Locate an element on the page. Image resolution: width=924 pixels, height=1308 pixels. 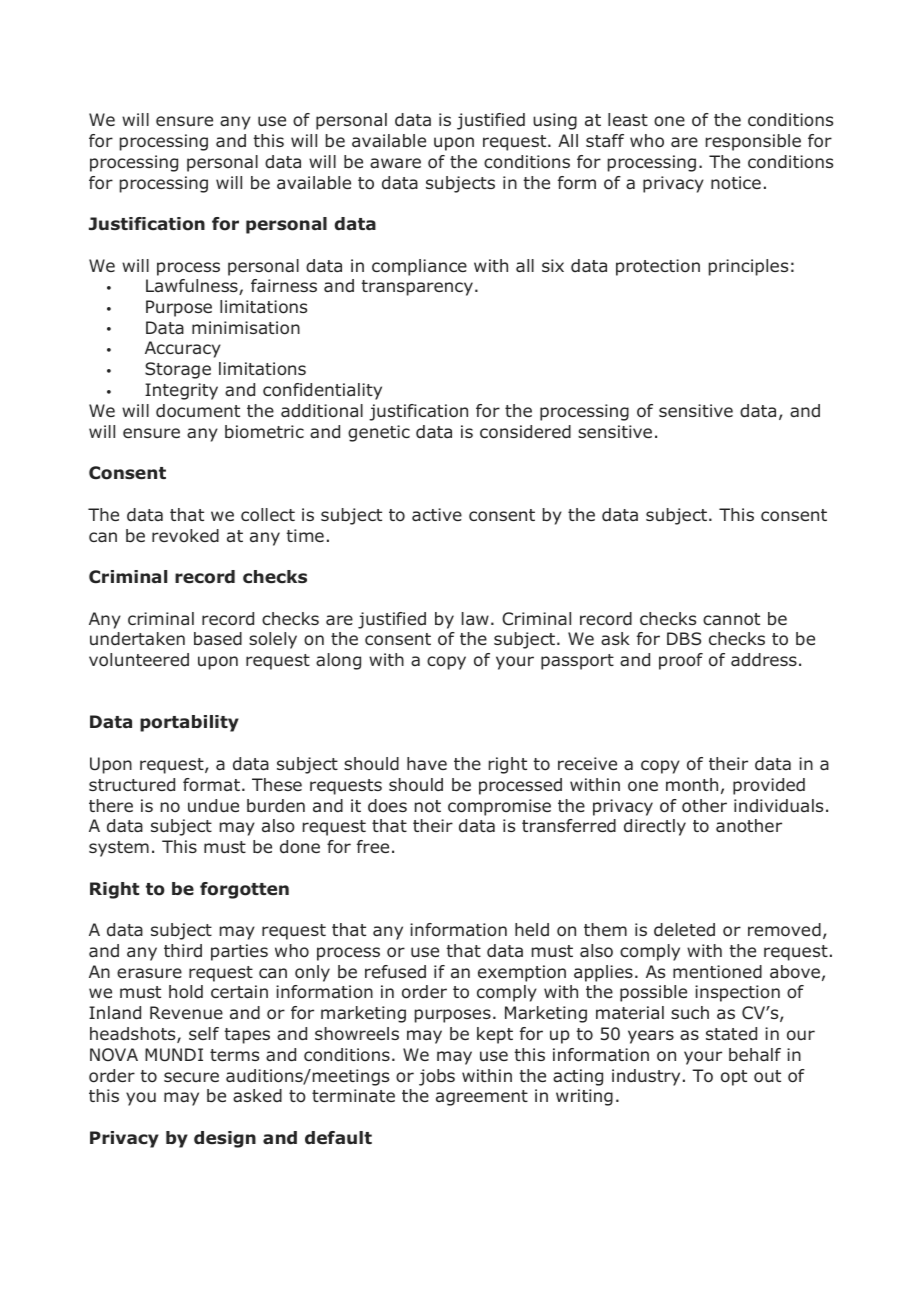
principles is located at coordinates (748, 267).
